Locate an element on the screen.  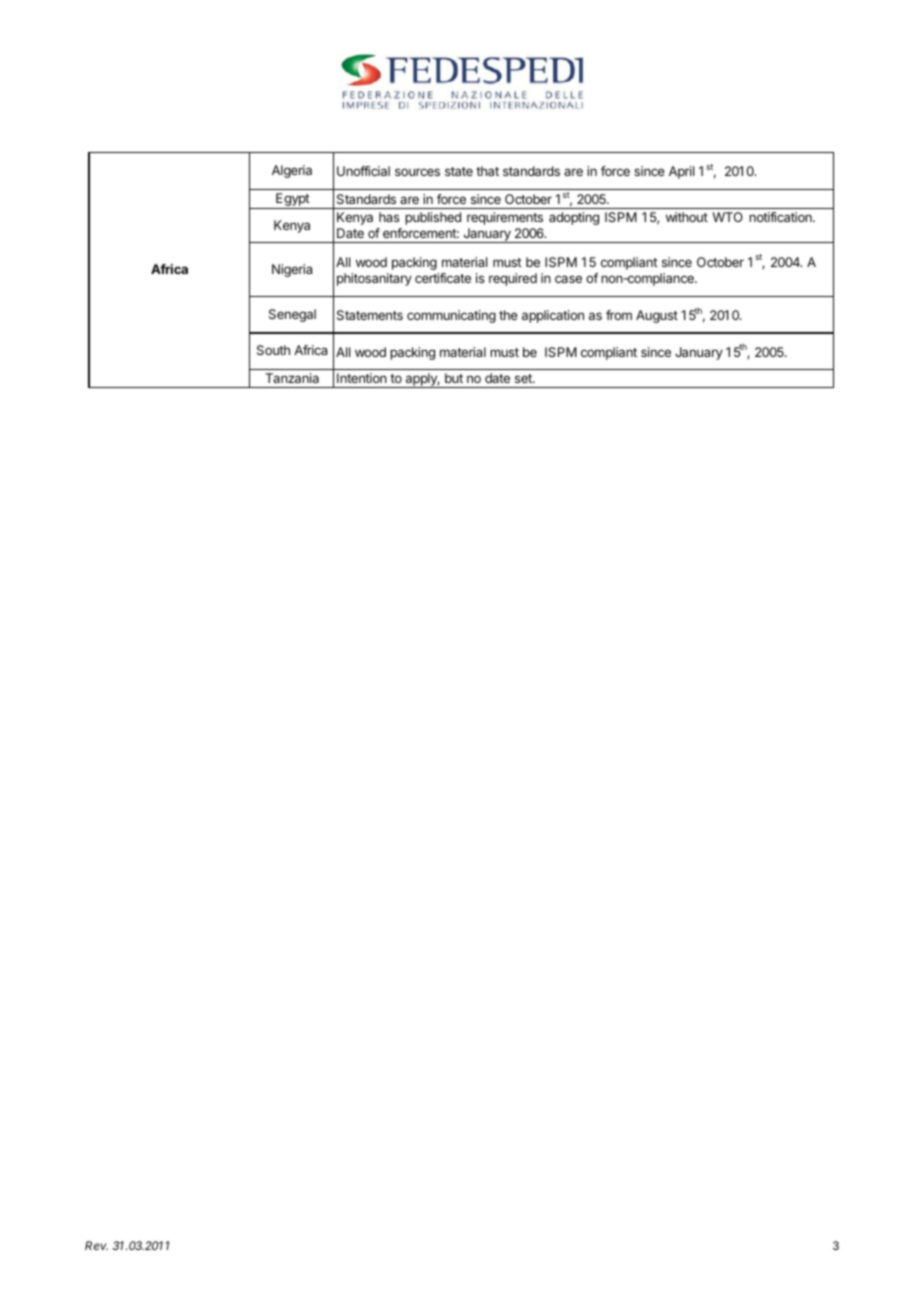
Rev is located at coordinates (96, 1245).
